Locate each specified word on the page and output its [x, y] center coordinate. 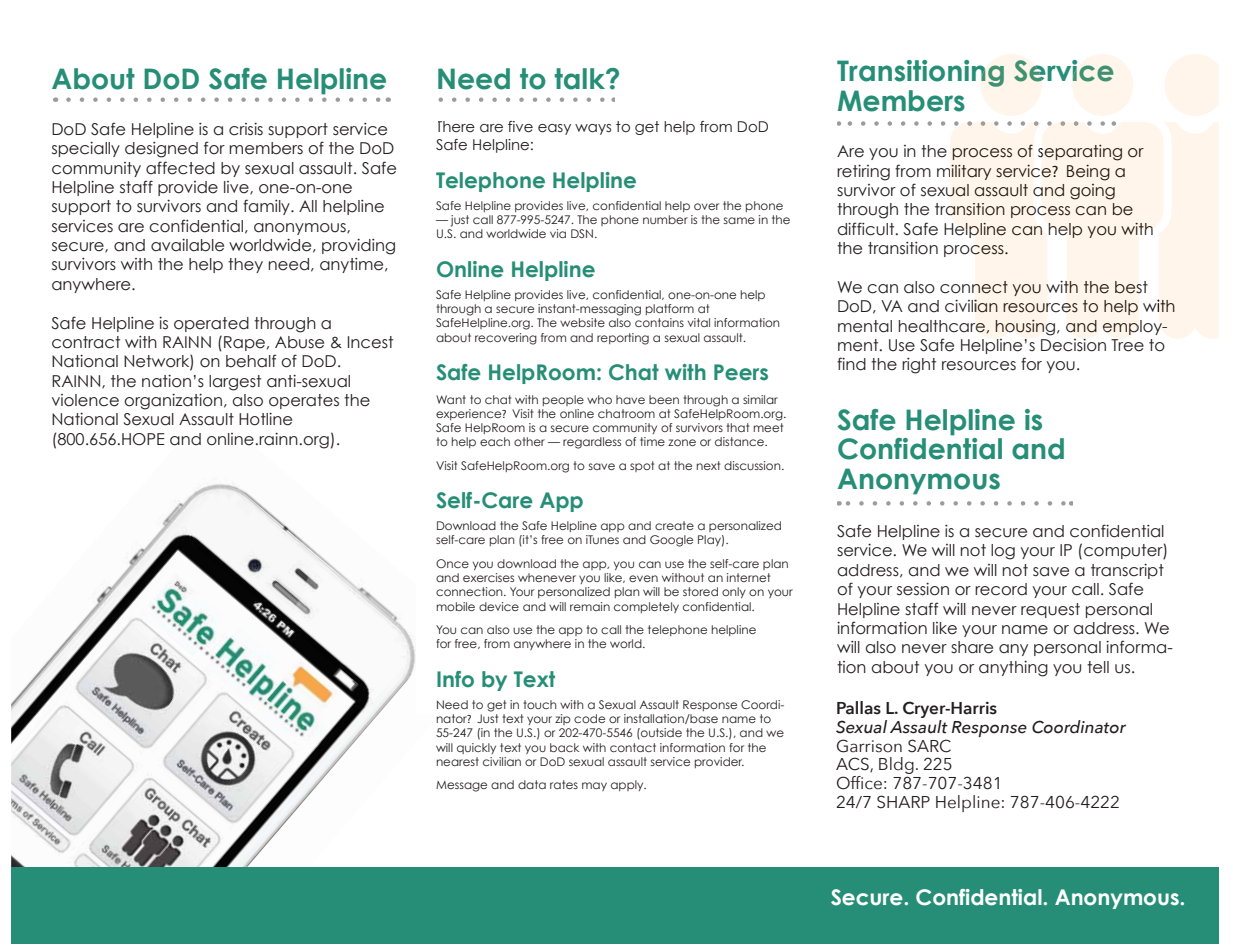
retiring [863, 173]
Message [461, 786]
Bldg [896, 767]
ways [593, 129]
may [594, 786]
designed [161, 150]
